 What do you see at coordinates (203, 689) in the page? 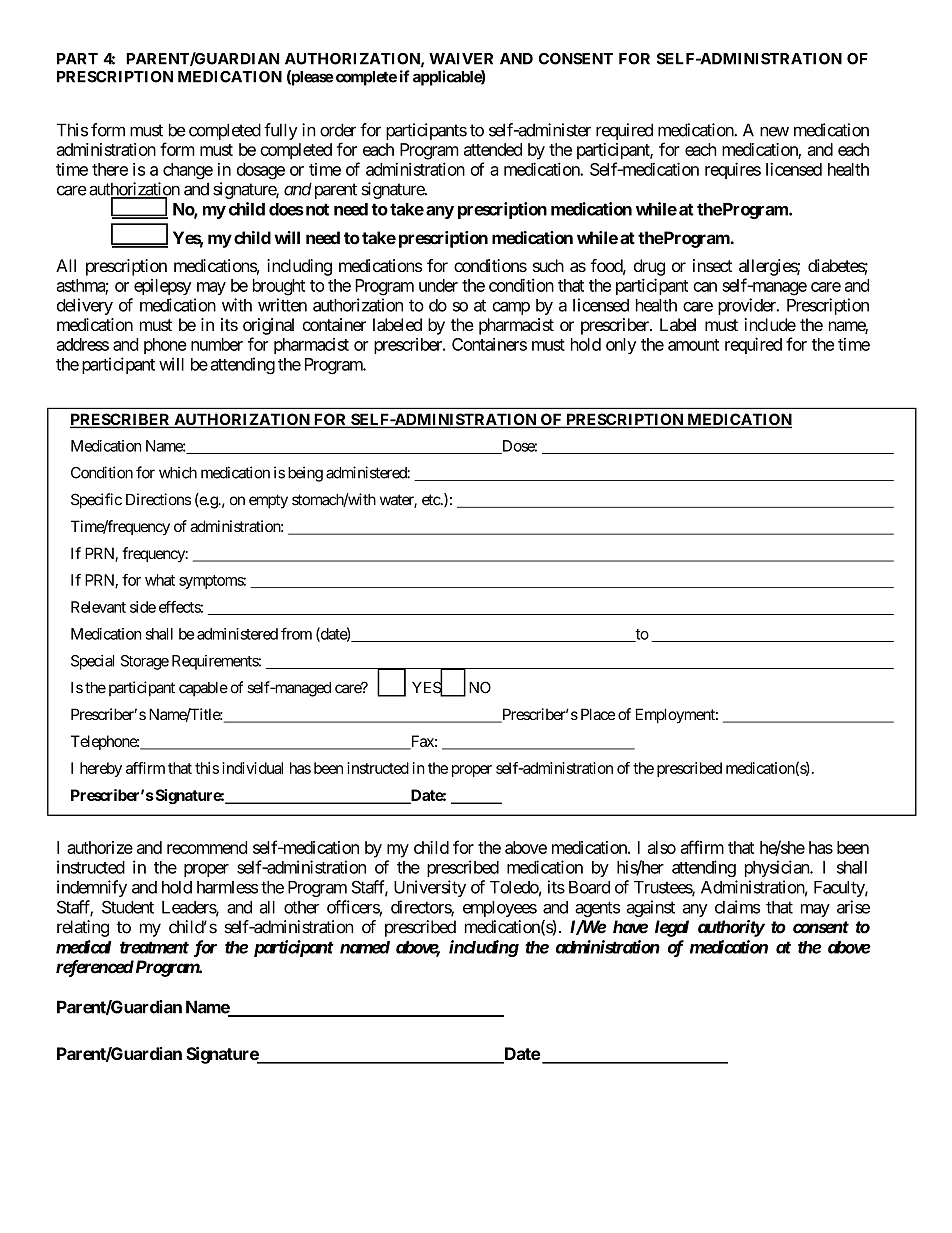
I see `capable` at bounding box center [203, 689].
